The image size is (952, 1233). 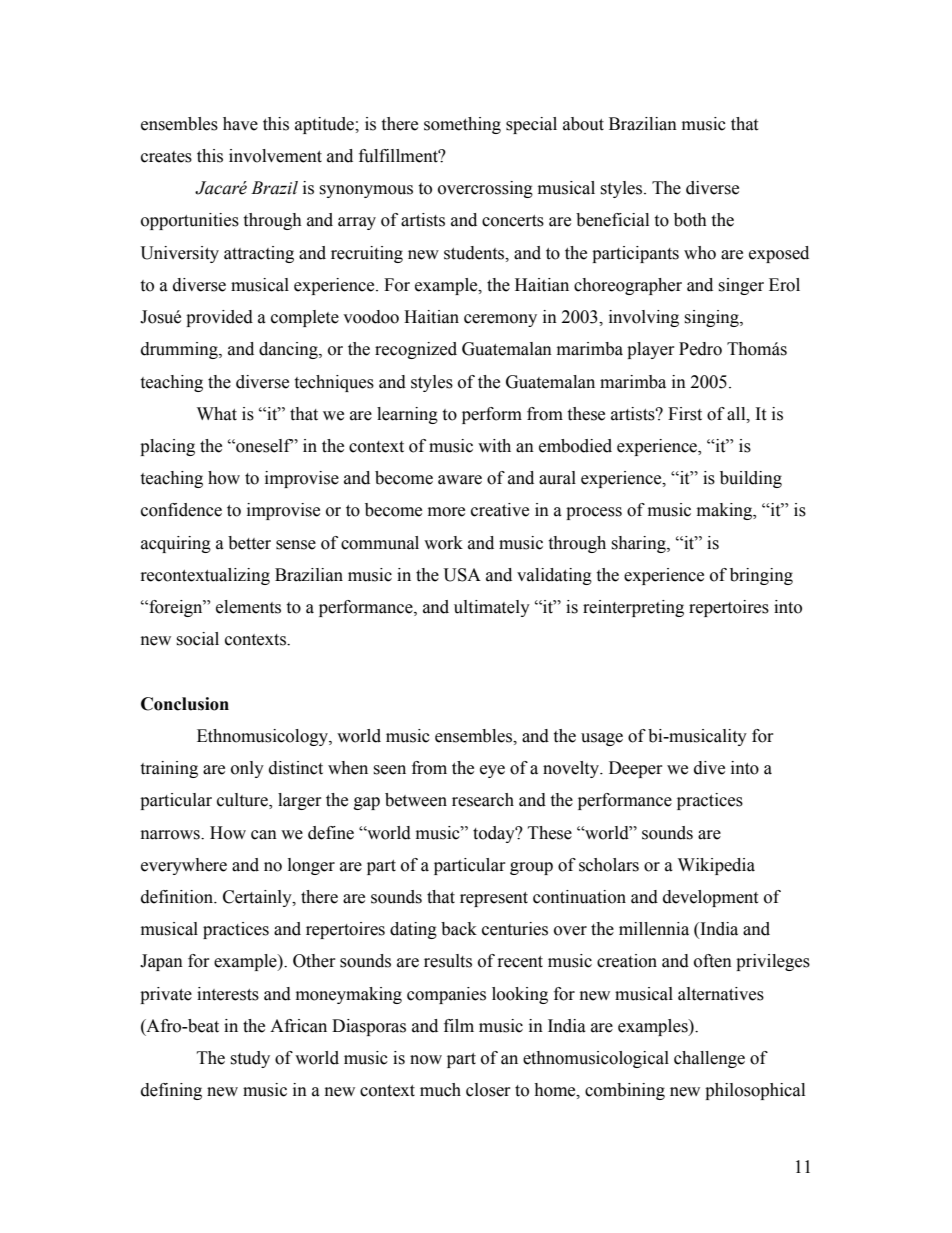 What do you see at coordinates (250, 1059) in the page?
I see `study` at bounding box center [250, 1059].
